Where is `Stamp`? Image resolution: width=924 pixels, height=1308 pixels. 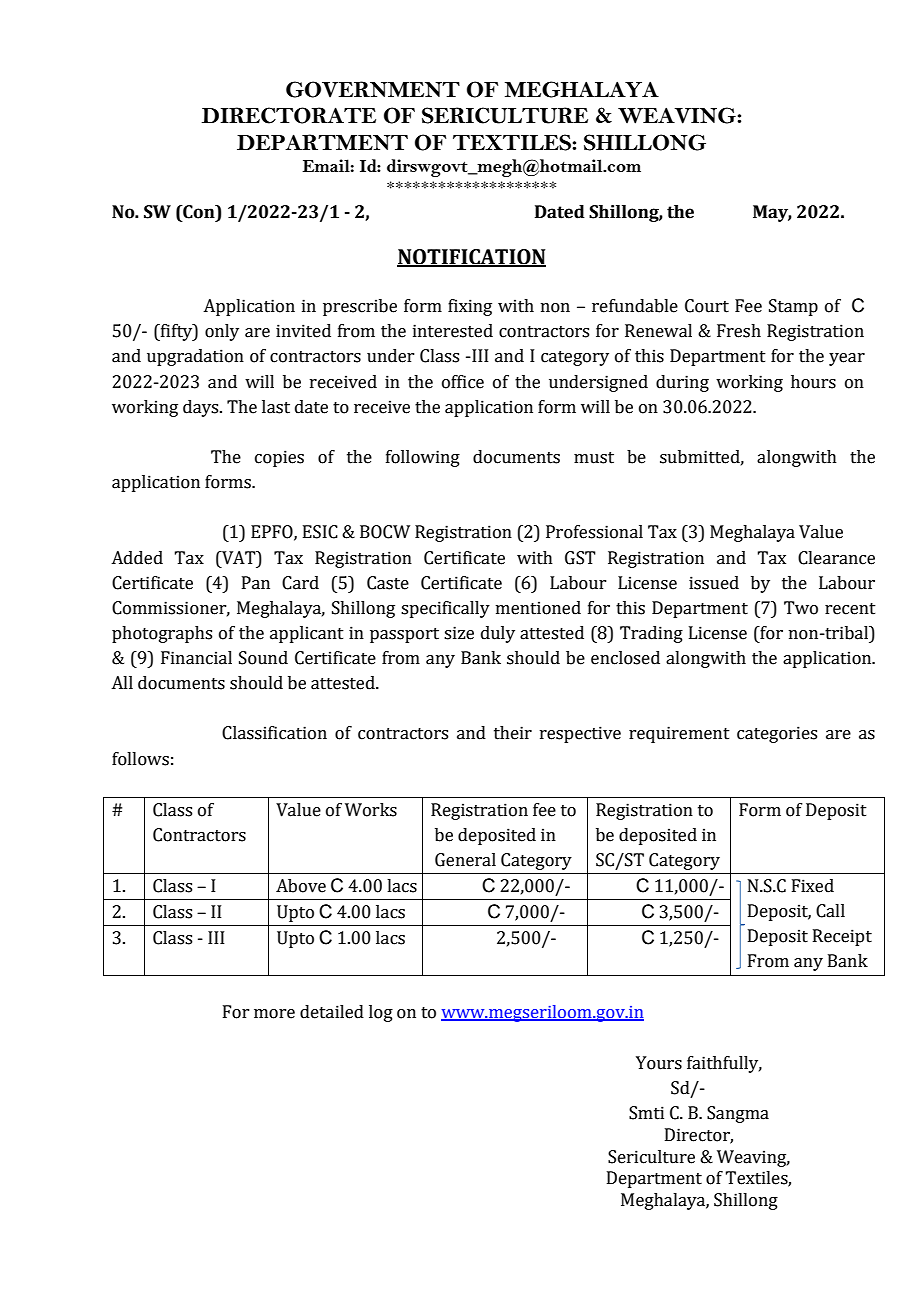 Stamp is located at coordinates (793, 307).
